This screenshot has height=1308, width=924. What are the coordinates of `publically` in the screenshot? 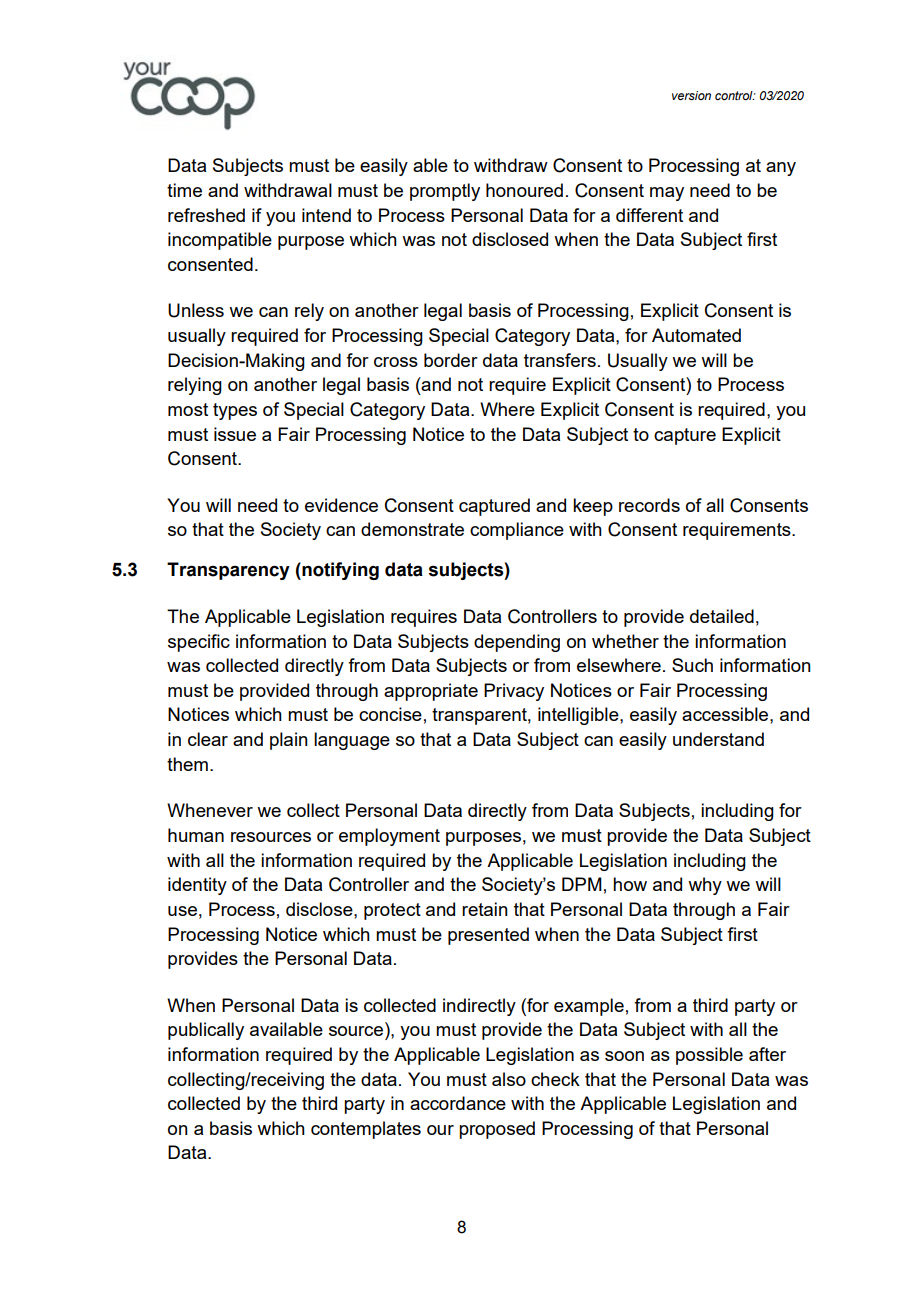 It's located at (206, 1031).
